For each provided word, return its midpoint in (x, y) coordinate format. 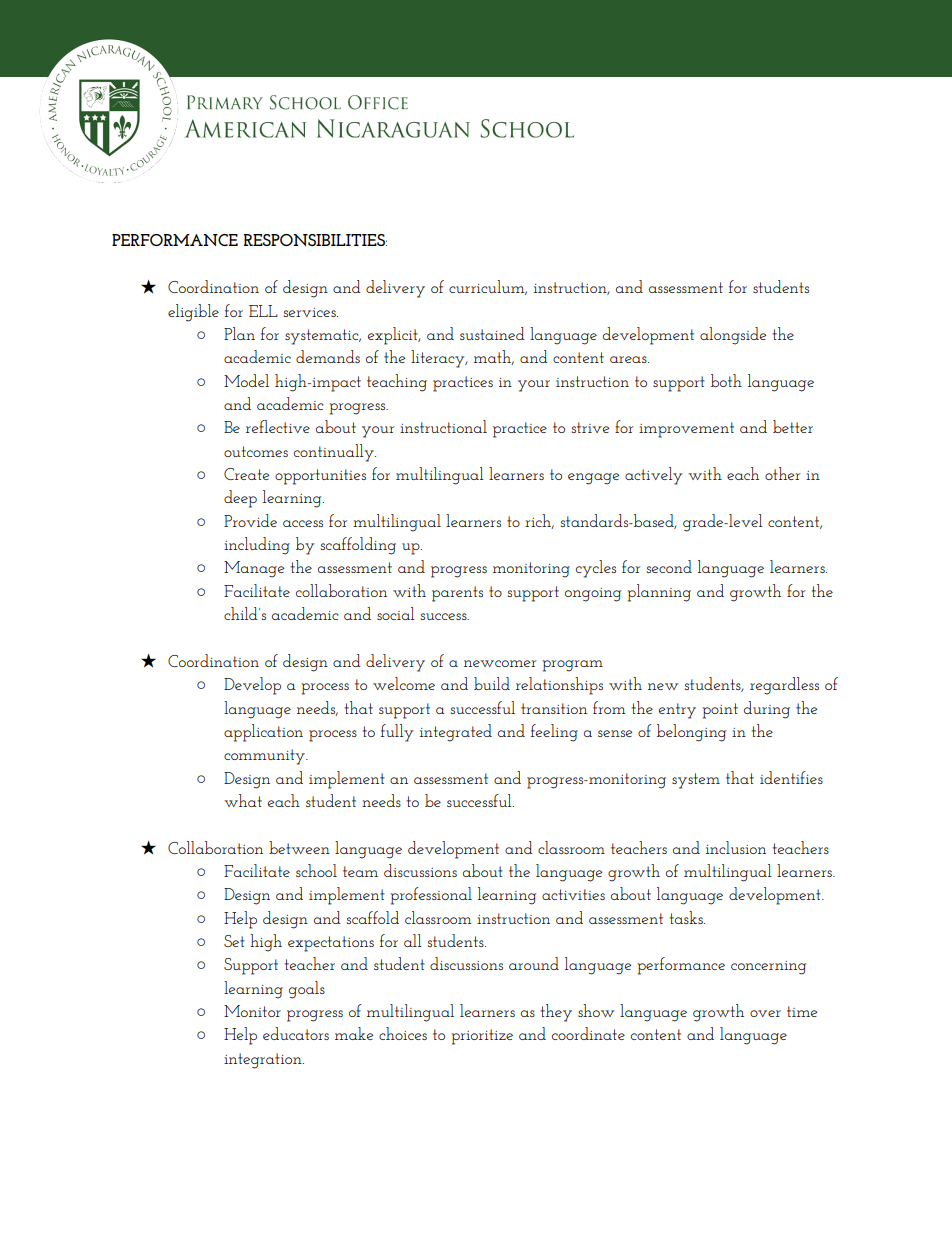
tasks (687, 917)
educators (296, 1033)
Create (246, 474)
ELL (263, 311)
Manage (254, 569)
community (265, 757)
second (669, 566)
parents (457, 594)
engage (593, 479)
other (782, 473)
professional (431, 896)
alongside (733, 336)
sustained (492, 333)
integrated (456, 733)
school (316, 870)
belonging (691, 733)
